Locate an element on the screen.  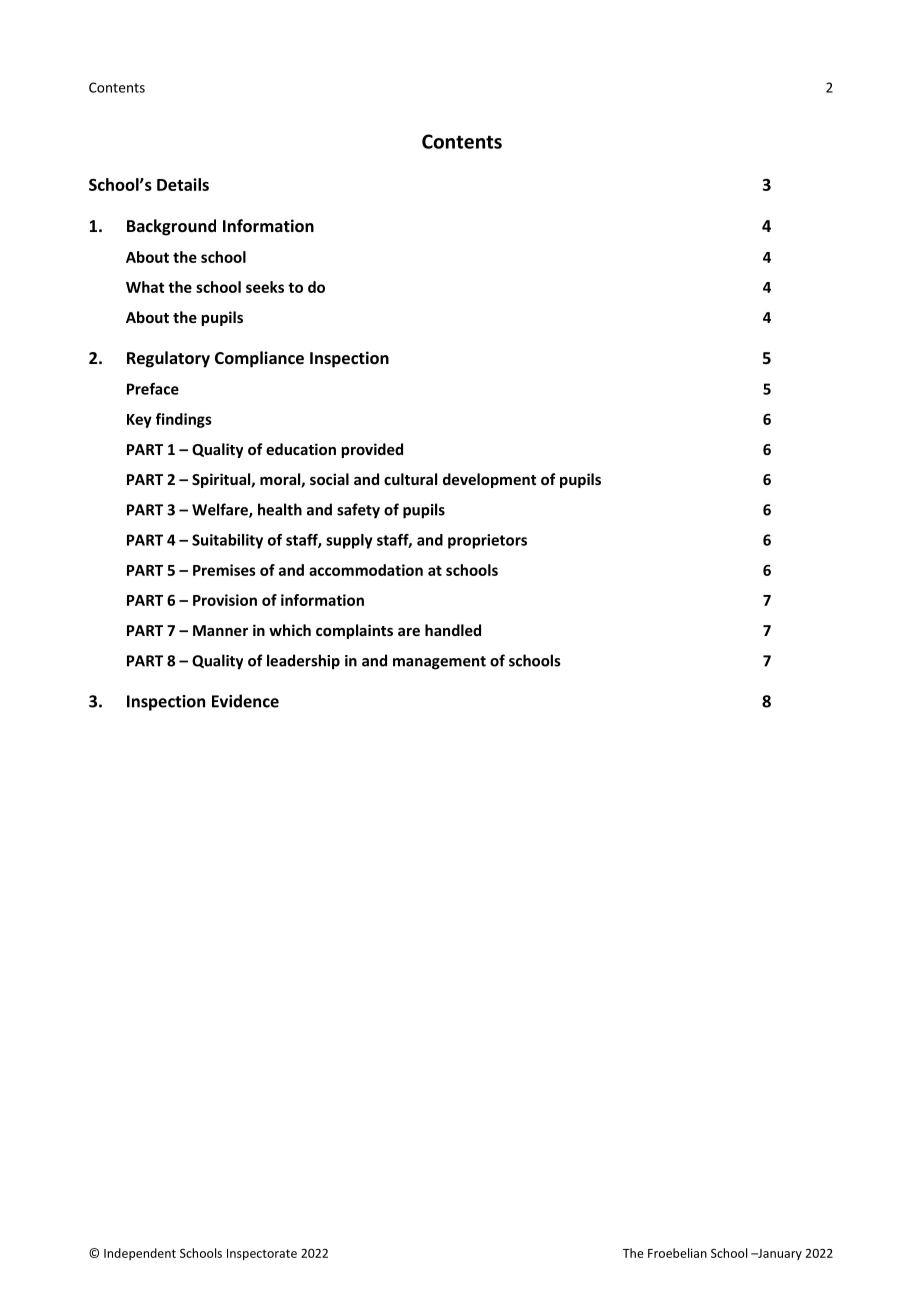
seeks is located at coordinates (265, 287).
